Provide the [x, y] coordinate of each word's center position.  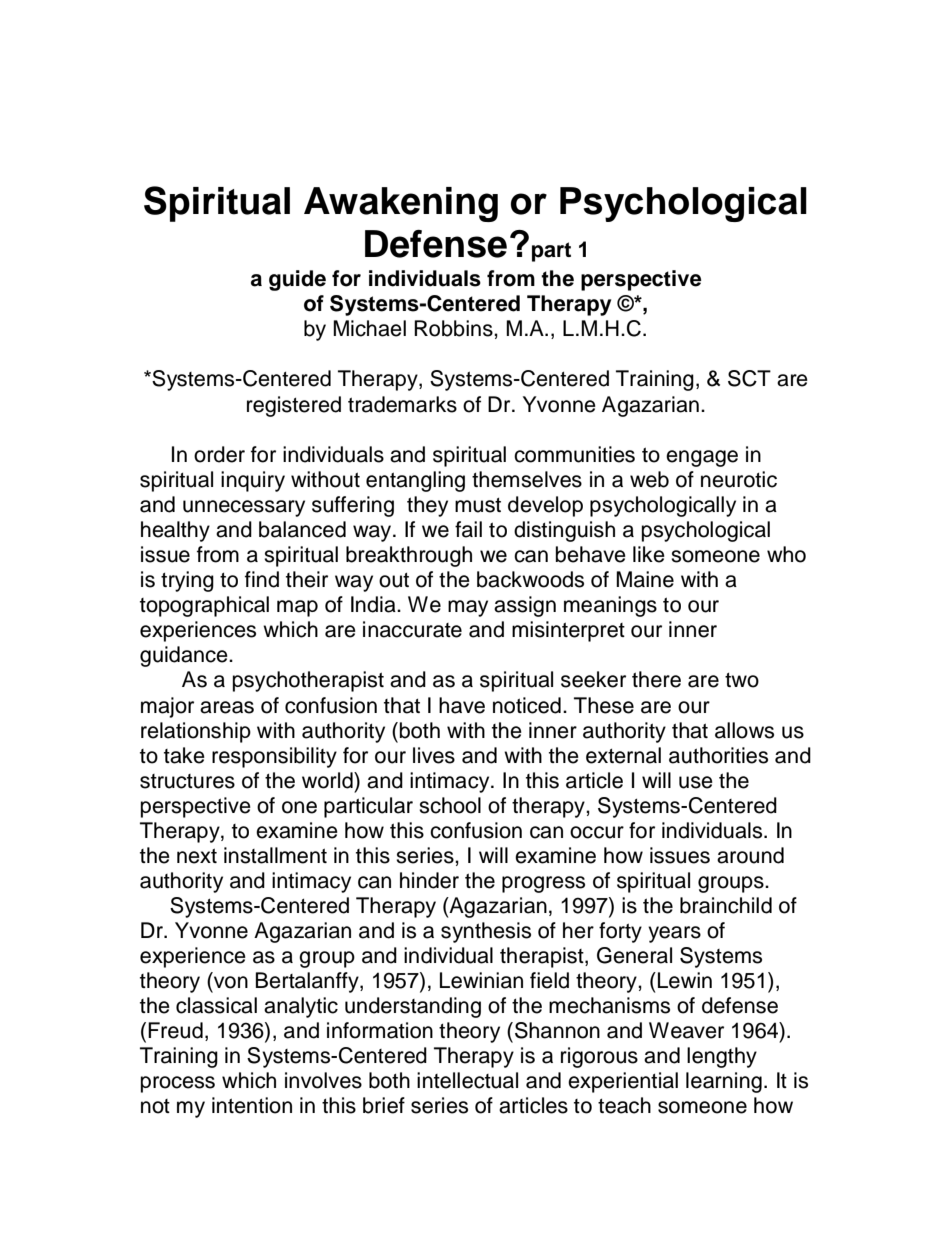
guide [297, 280]
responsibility [274, 757]
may [468, 608]
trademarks [402, 404]
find [262, 579]
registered [294, 406]
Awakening [401, 204]
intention [252, 1105]
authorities [718, 755]
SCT [749, 378]
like [649, 554]
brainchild [726, 905]
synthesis [486, 932]
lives [434, 755]
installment [275, 855]
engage [702, 458]
